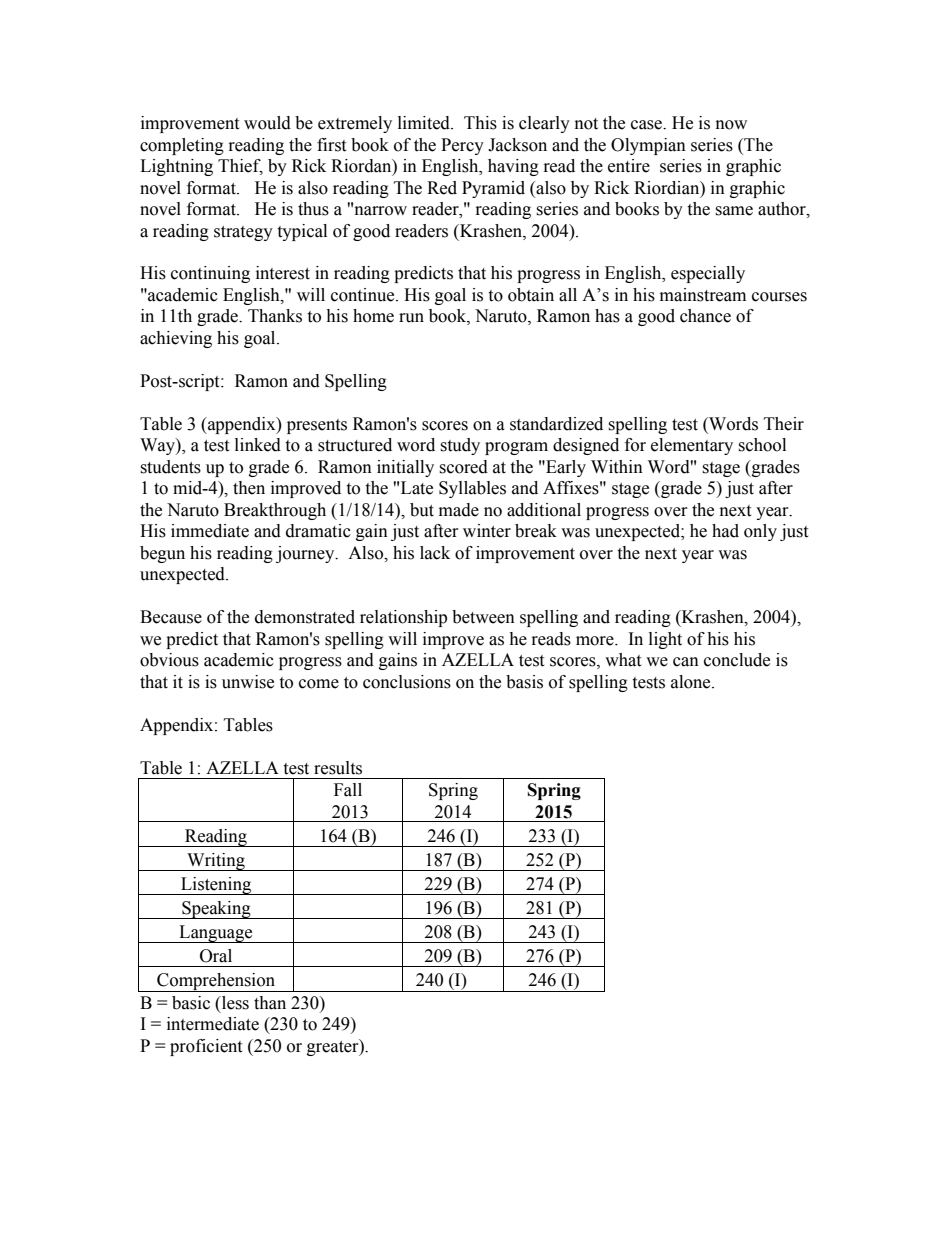  Describe the element at coordinates (216, 982) in the document. I see `Comprehension` at that location.
